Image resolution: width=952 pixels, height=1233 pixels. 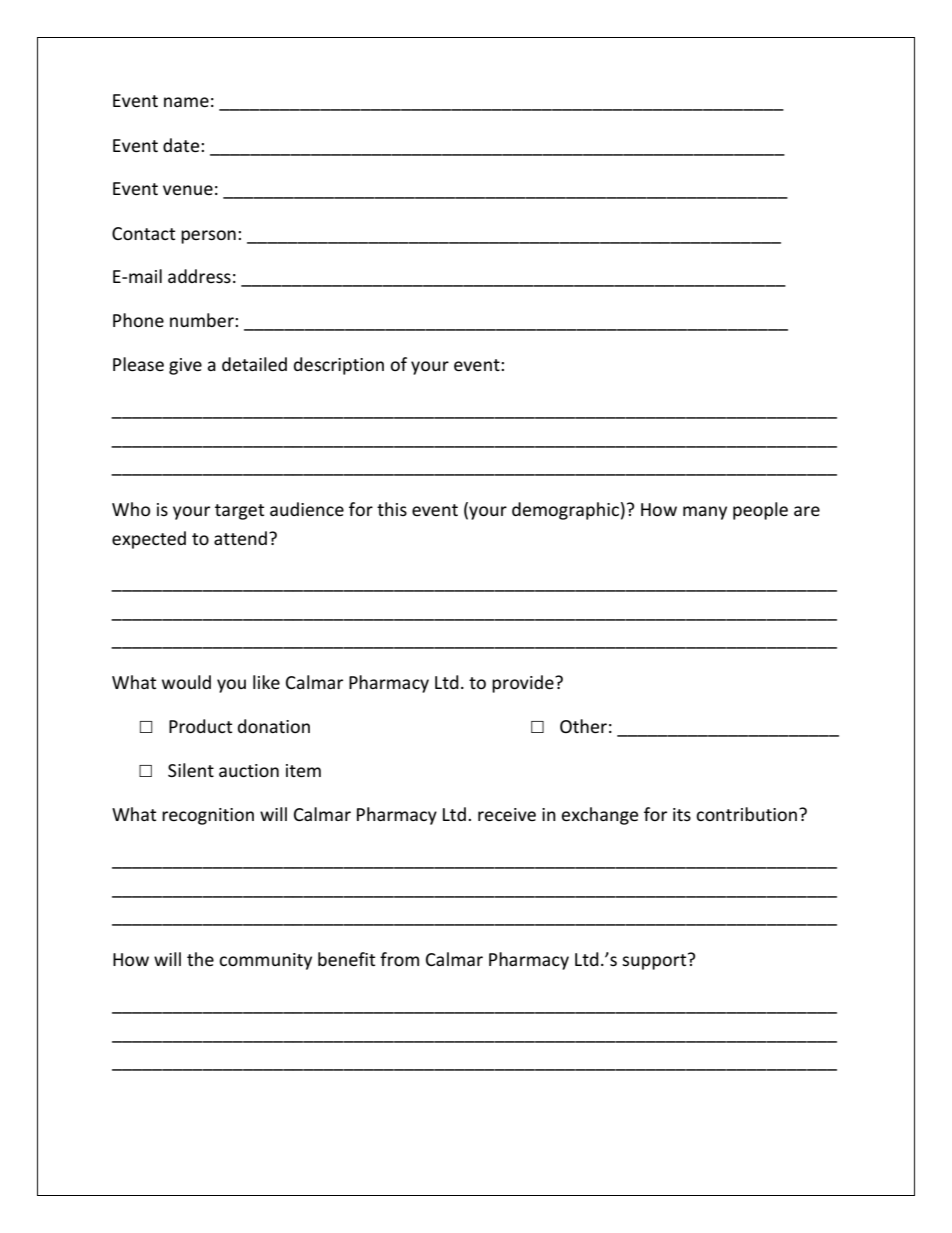 I want to click on this, so click(x=392, y=509).
